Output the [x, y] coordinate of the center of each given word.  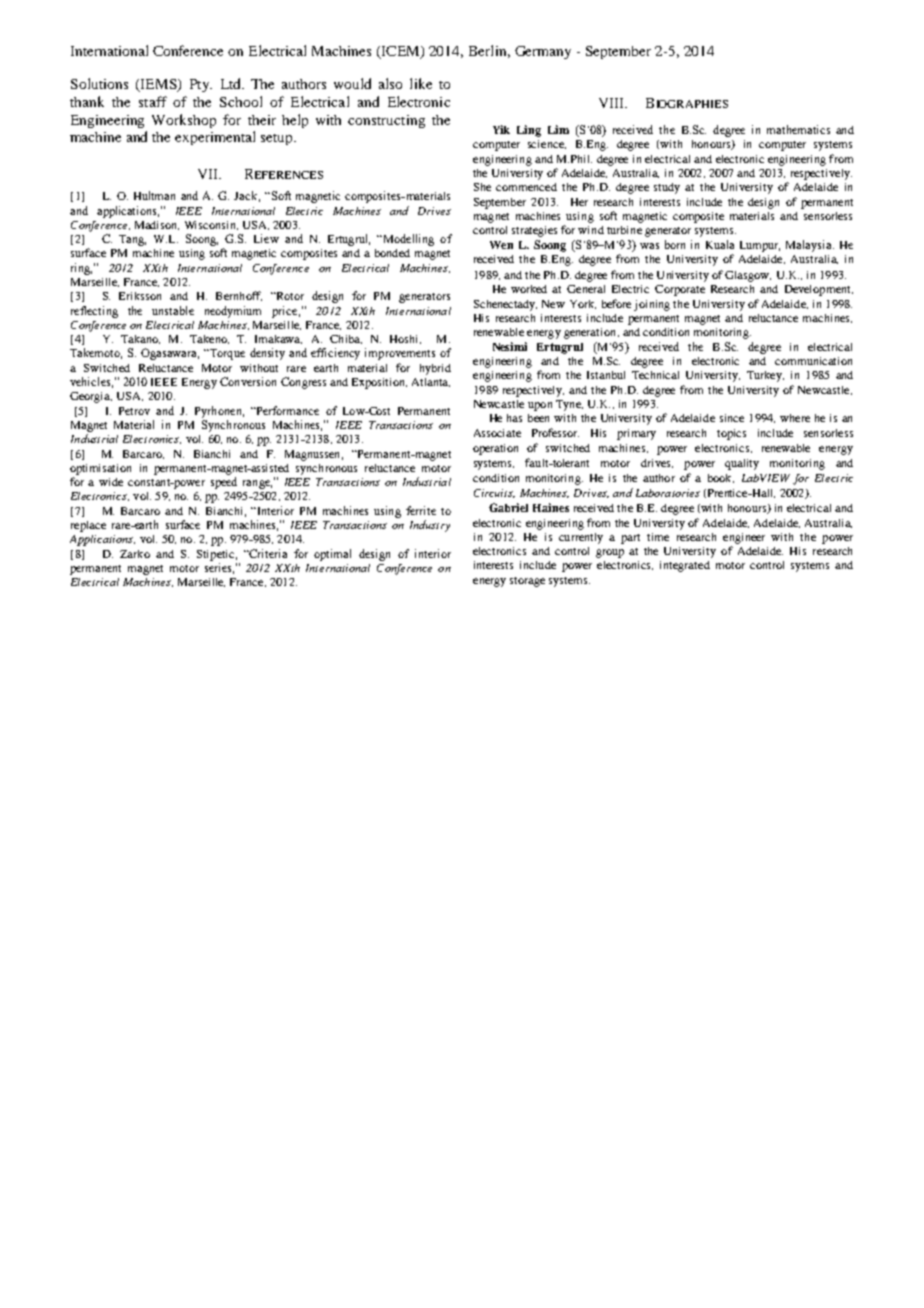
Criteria [267, 553]
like [421, 83]
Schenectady [505, 305]
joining [652, 305]
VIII [613, 103]
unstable [173, 310]
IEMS [158, 85]
